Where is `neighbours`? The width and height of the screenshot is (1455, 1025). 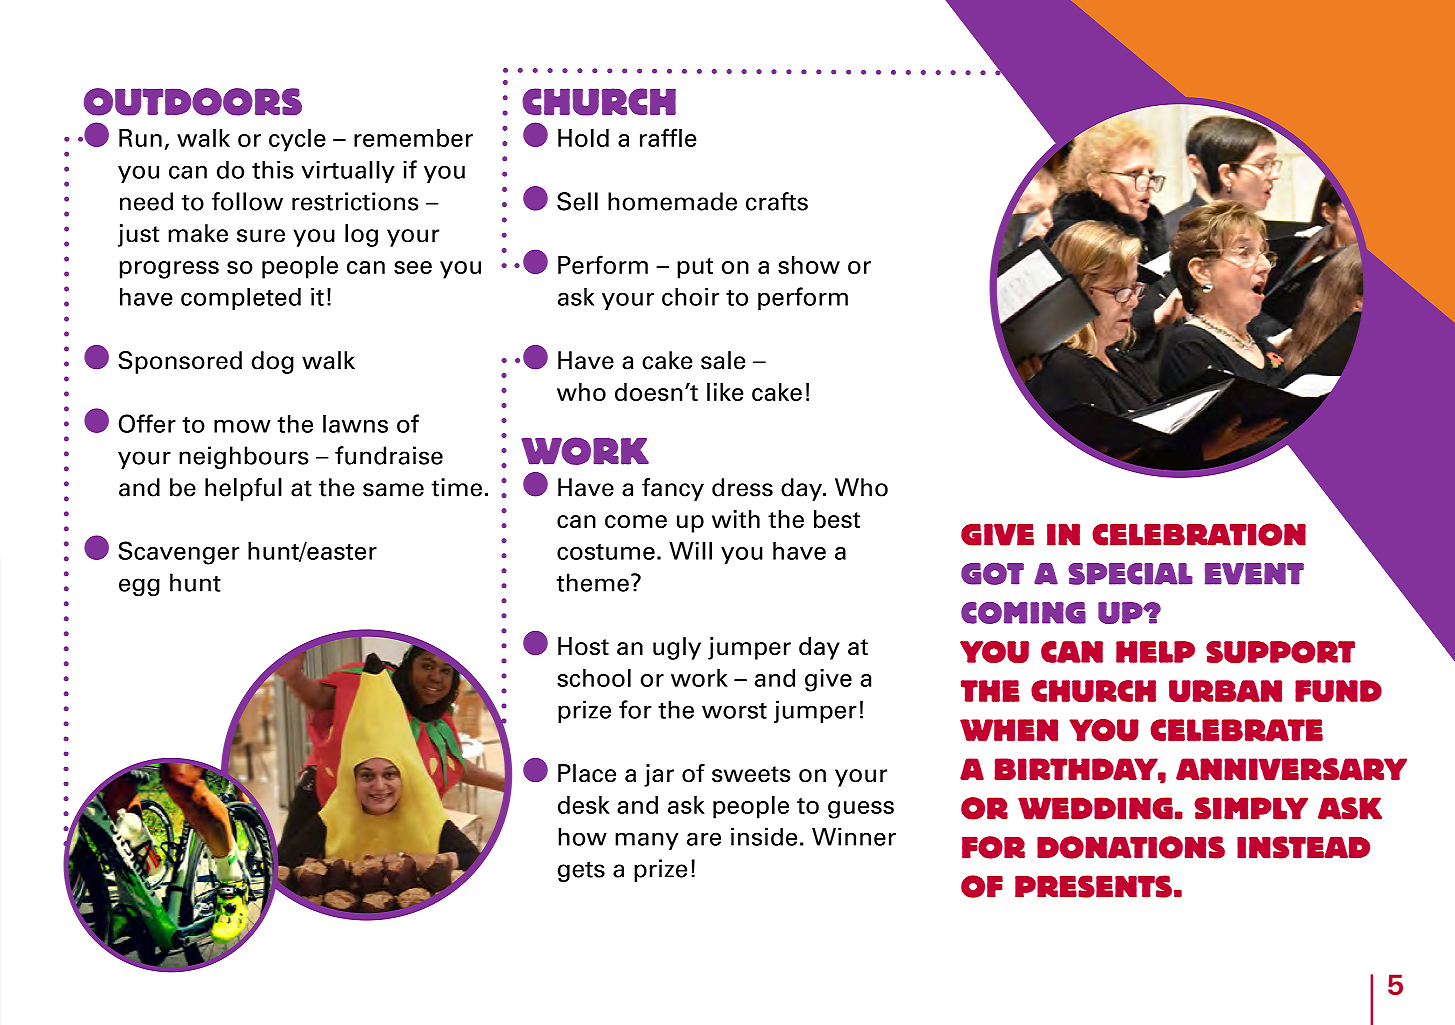
neighbours is located at coordinates (244, 457).
